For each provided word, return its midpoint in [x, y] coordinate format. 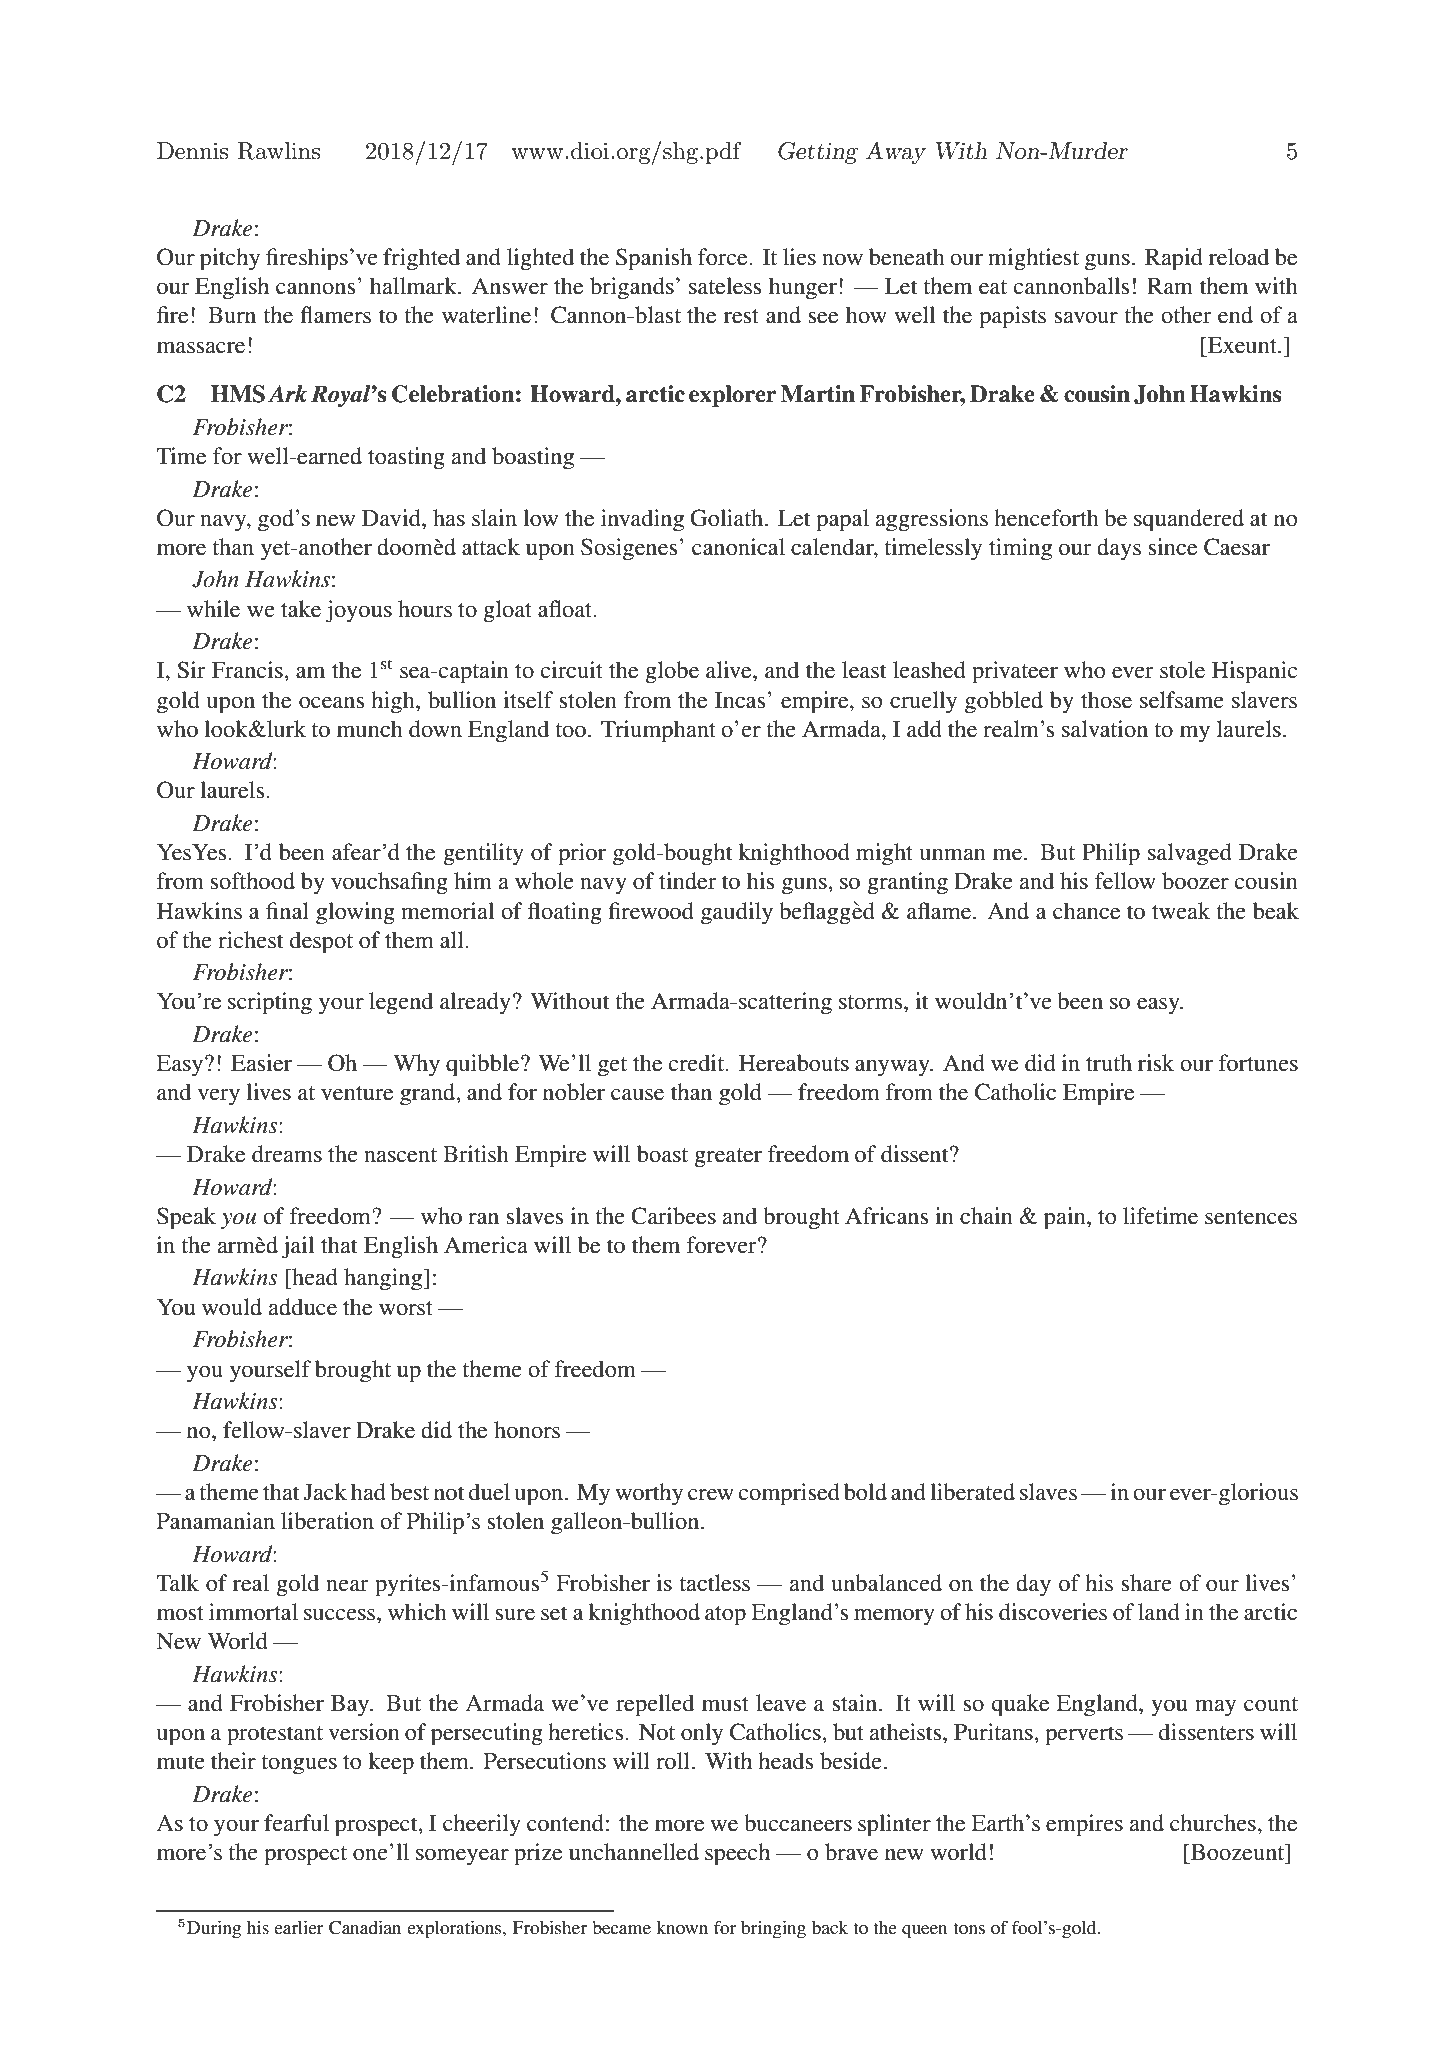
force [724, 257]
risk [1156, 1063]
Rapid [1174, 259]
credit [698, 1063]
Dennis [192, 151]
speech [737, 1854]
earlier [298, 1927]
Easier [261, 1063]
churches [1213, 1823]
